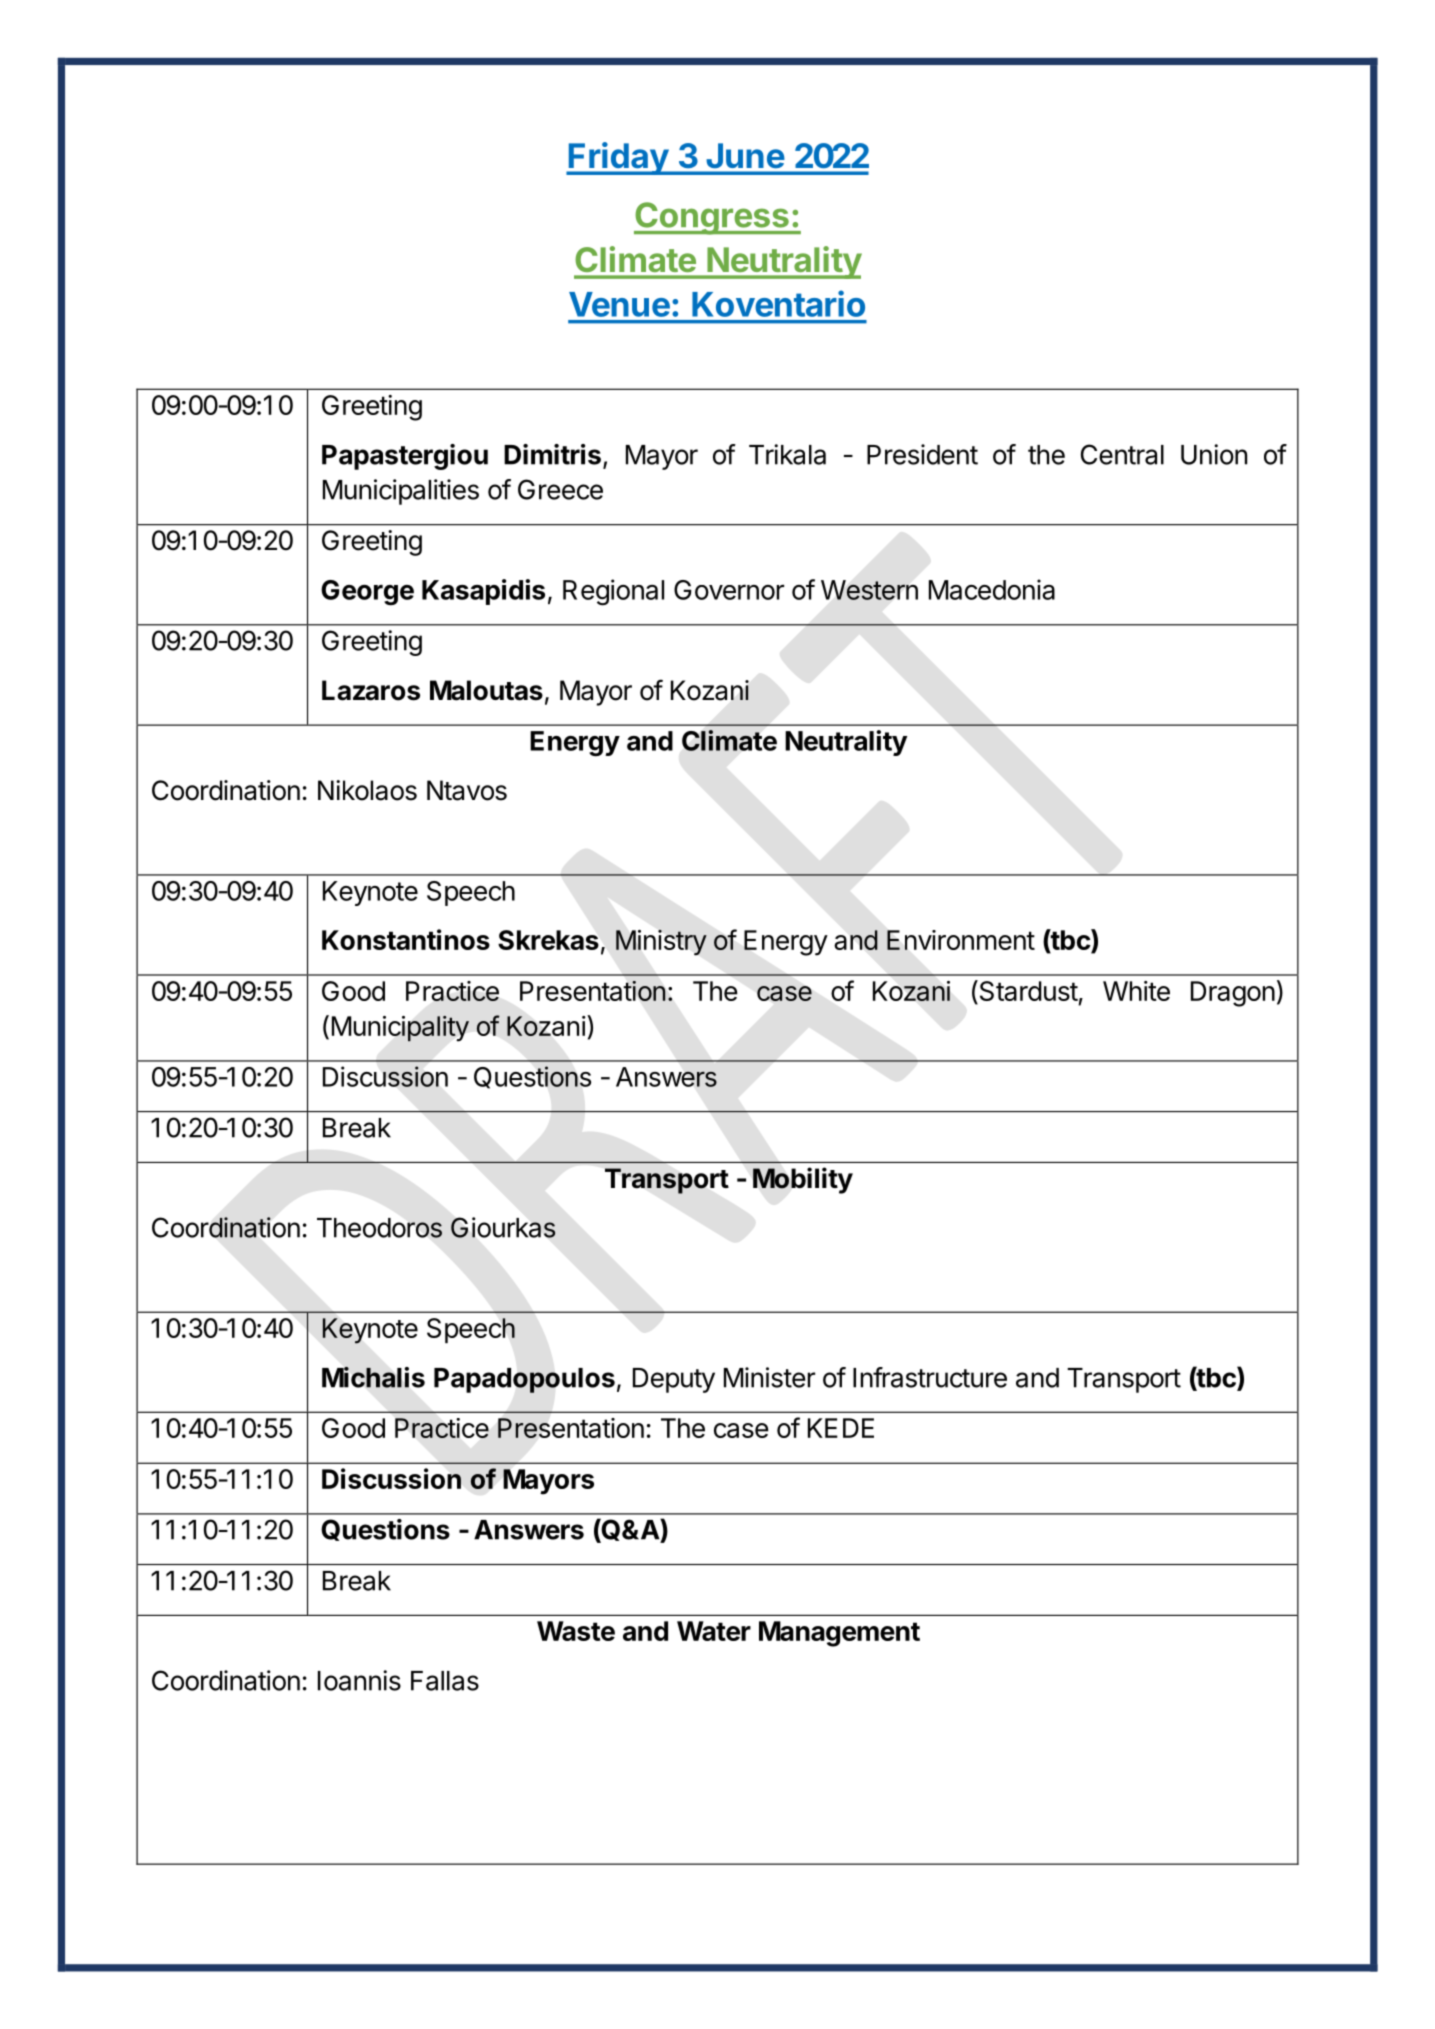 The width and height of the image is (1435, 2029). What do you see at coordinates (661, 942) in the image?
I see `Ministry` at bounding box center [661, 942].
